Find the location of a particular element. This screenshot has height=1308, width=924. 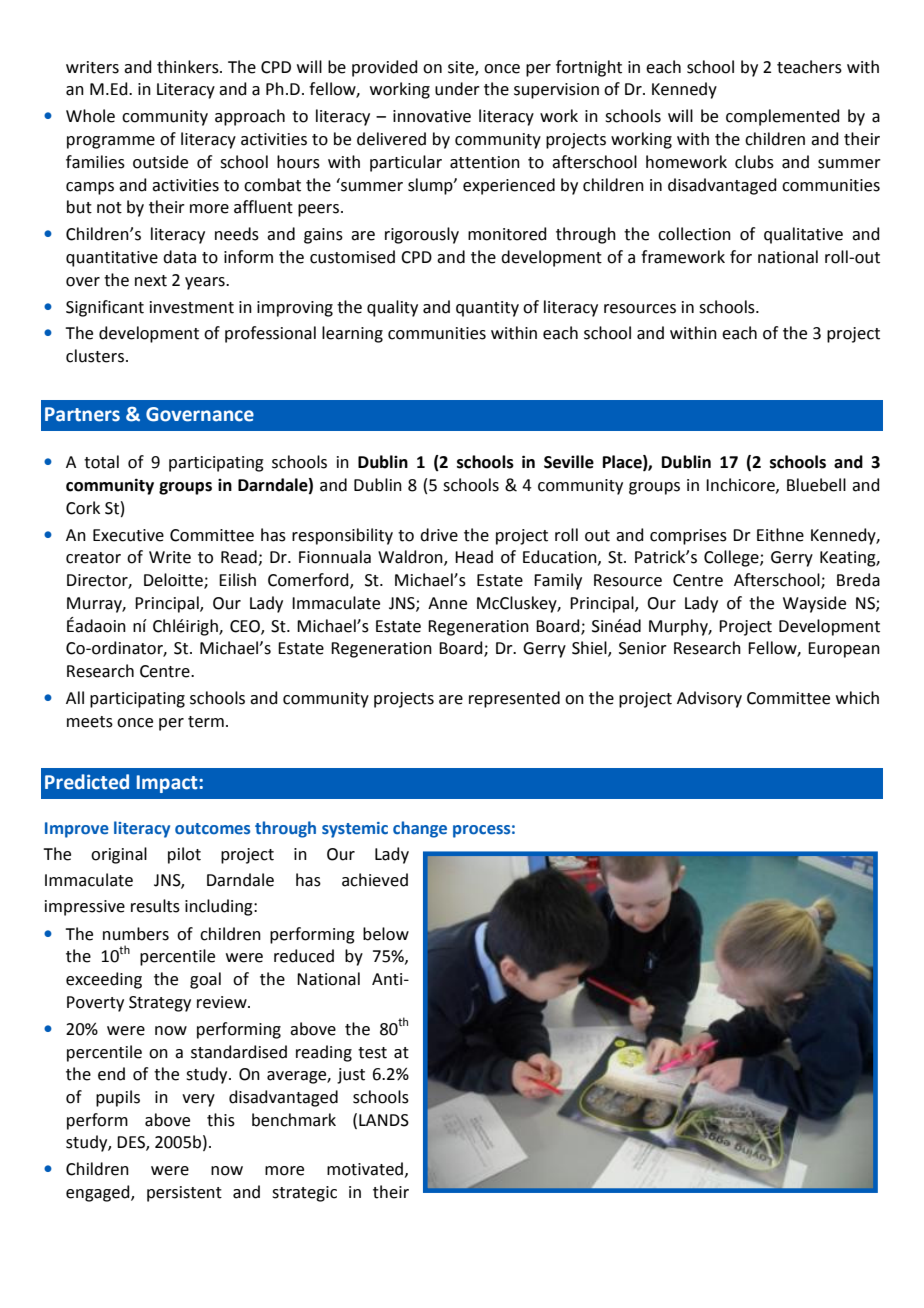

motivated is located at coordinates (365, 1169).
